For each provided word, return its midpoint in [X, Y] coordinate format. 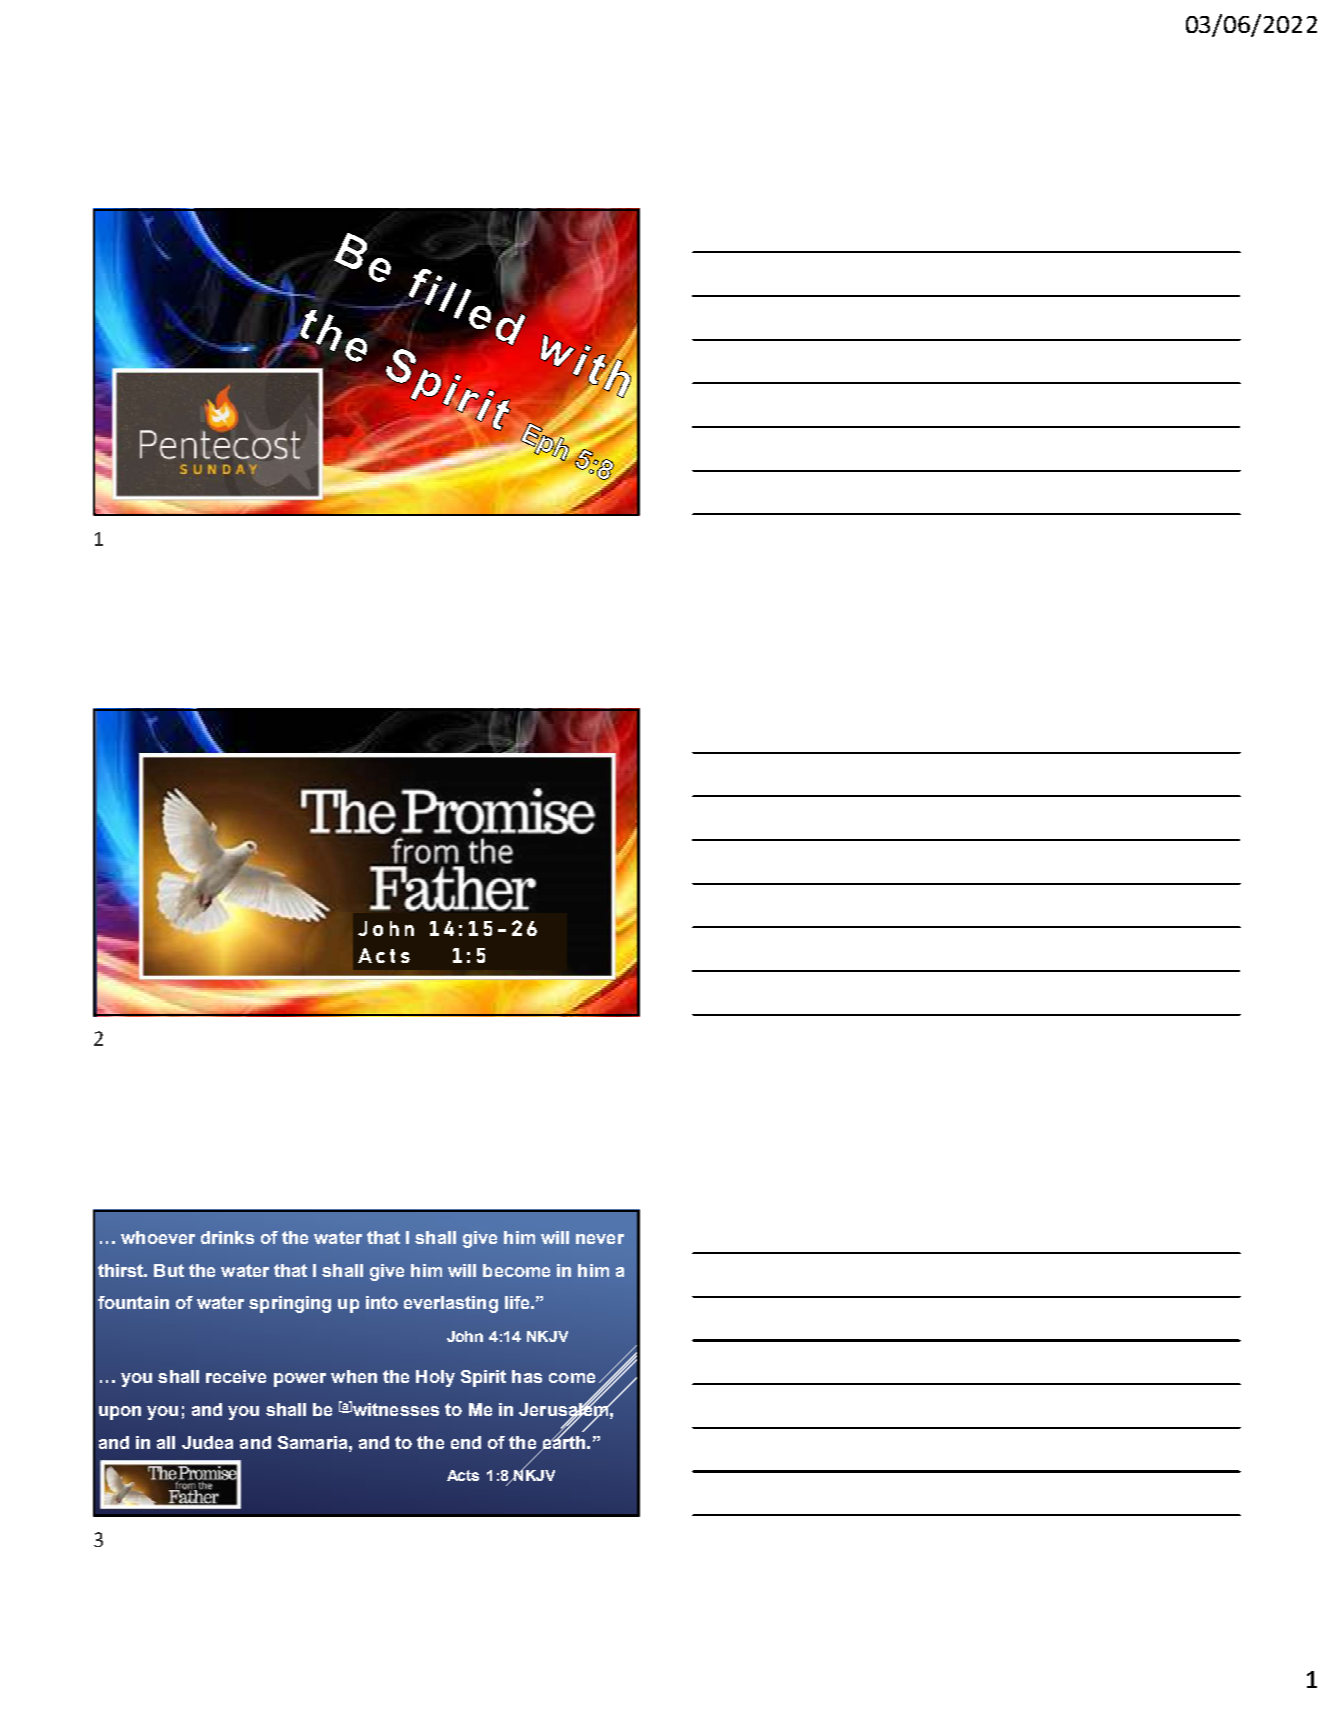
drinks [227, 1237]
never [600, 1239]
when [354, 1376]
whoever [158, 1237]
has [527, 1376]
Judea [207, 1442]
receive [236, 1376]
